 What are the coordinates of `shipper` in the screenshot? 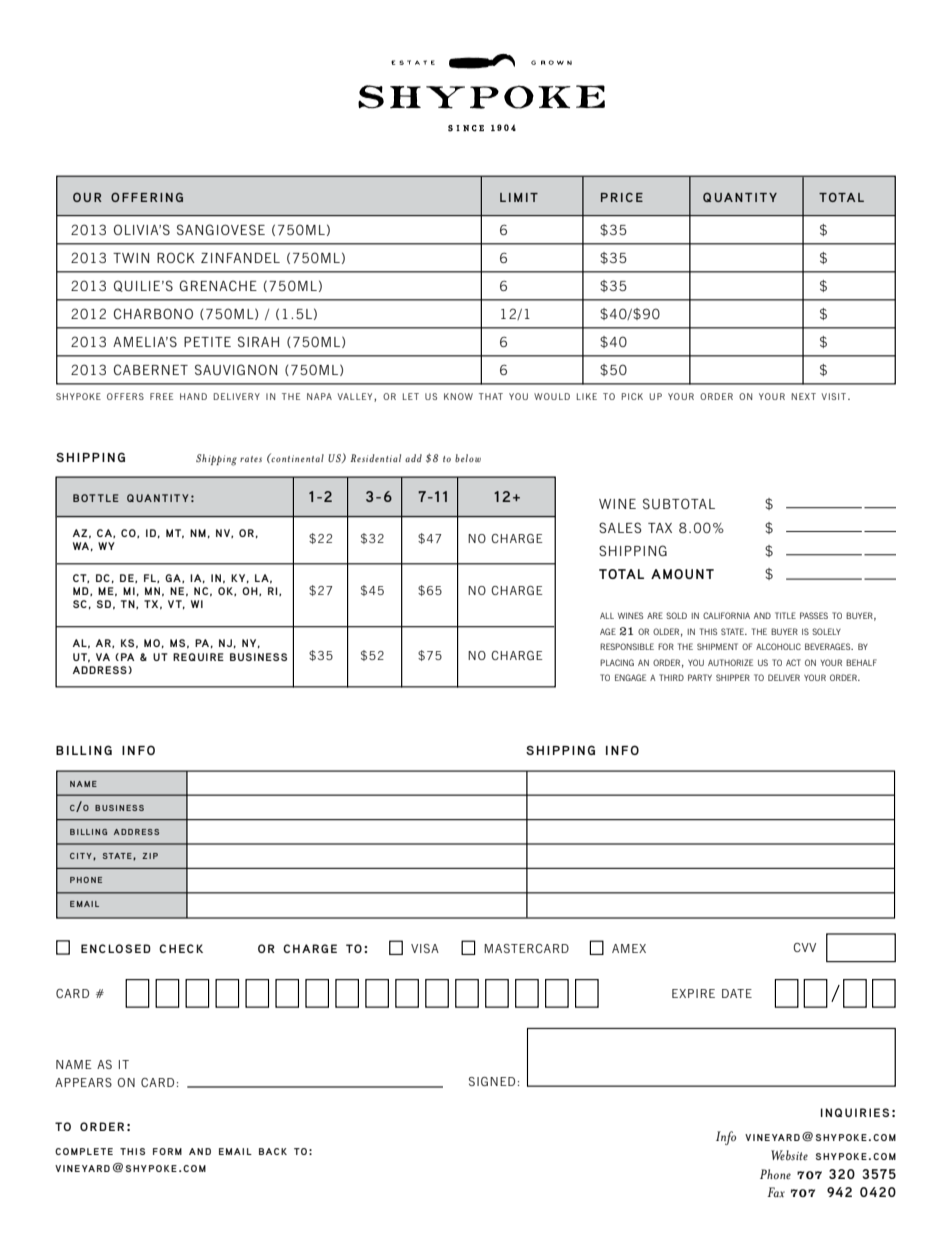 It's located at (733, 677).
